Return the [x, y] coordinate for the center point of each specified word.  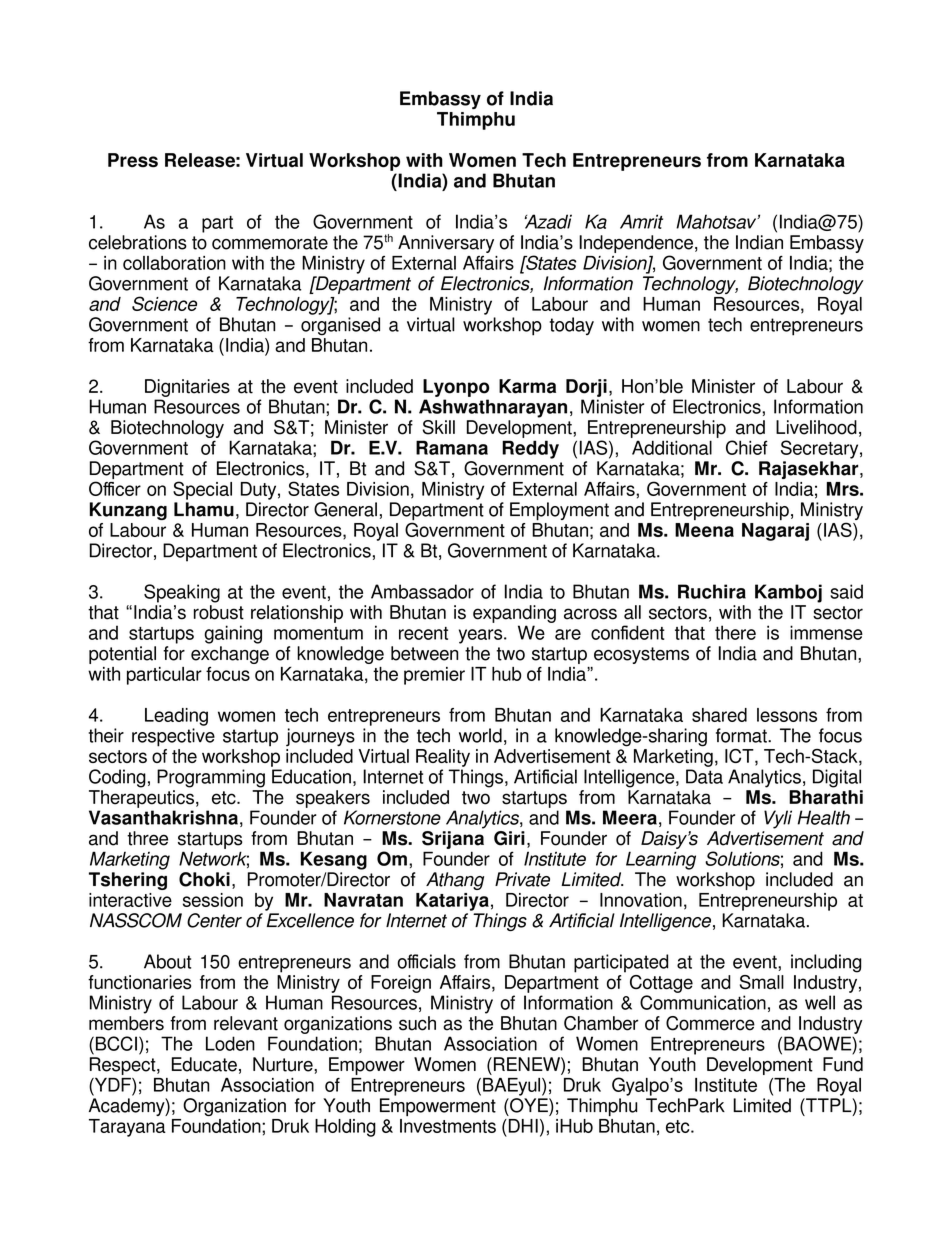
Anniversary [446, 244]
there [735, 632]
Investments [448, 1126]
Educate [204, 1064]
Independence [636, 244]
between [424, 653]
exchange [230, 655]
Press [133, 160]
